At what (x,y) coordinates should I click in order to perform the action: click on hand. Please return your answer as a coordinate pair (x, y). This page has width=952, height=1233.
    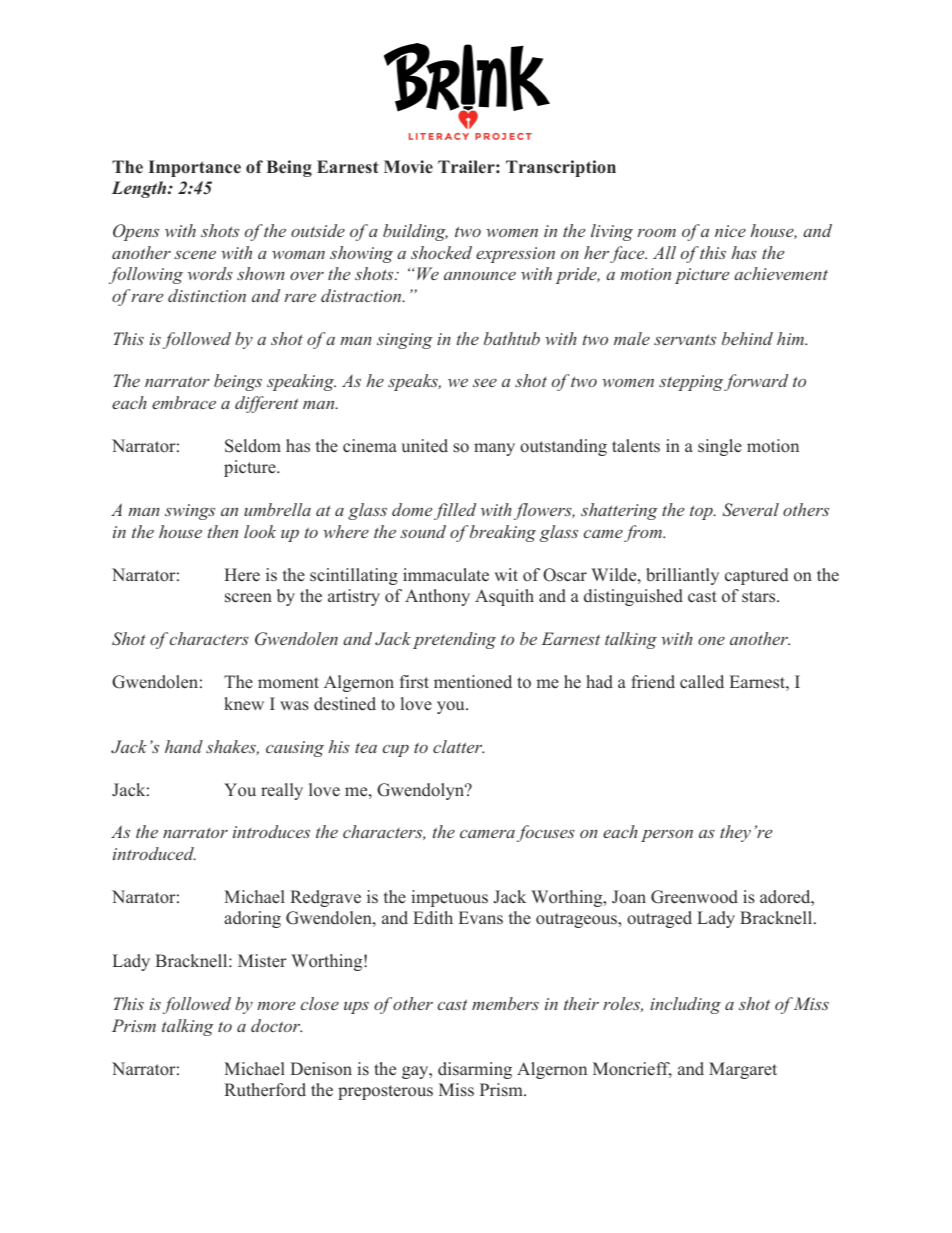
    Looking at the image, I should click on (184, 746).
